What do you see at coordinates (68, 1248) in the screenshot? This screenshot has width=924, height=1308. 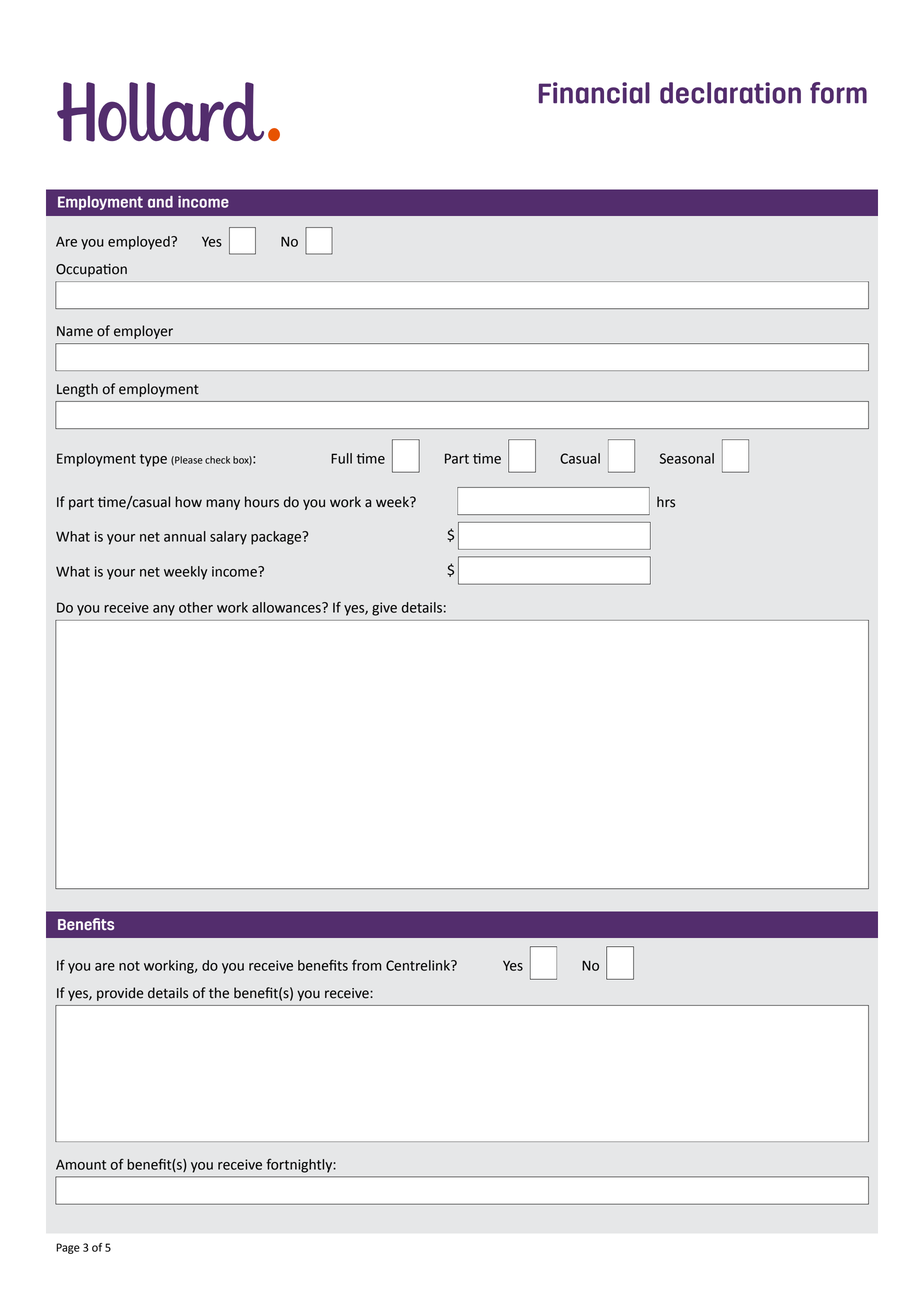 I see `Page` at bounding box center [68, 1248].
